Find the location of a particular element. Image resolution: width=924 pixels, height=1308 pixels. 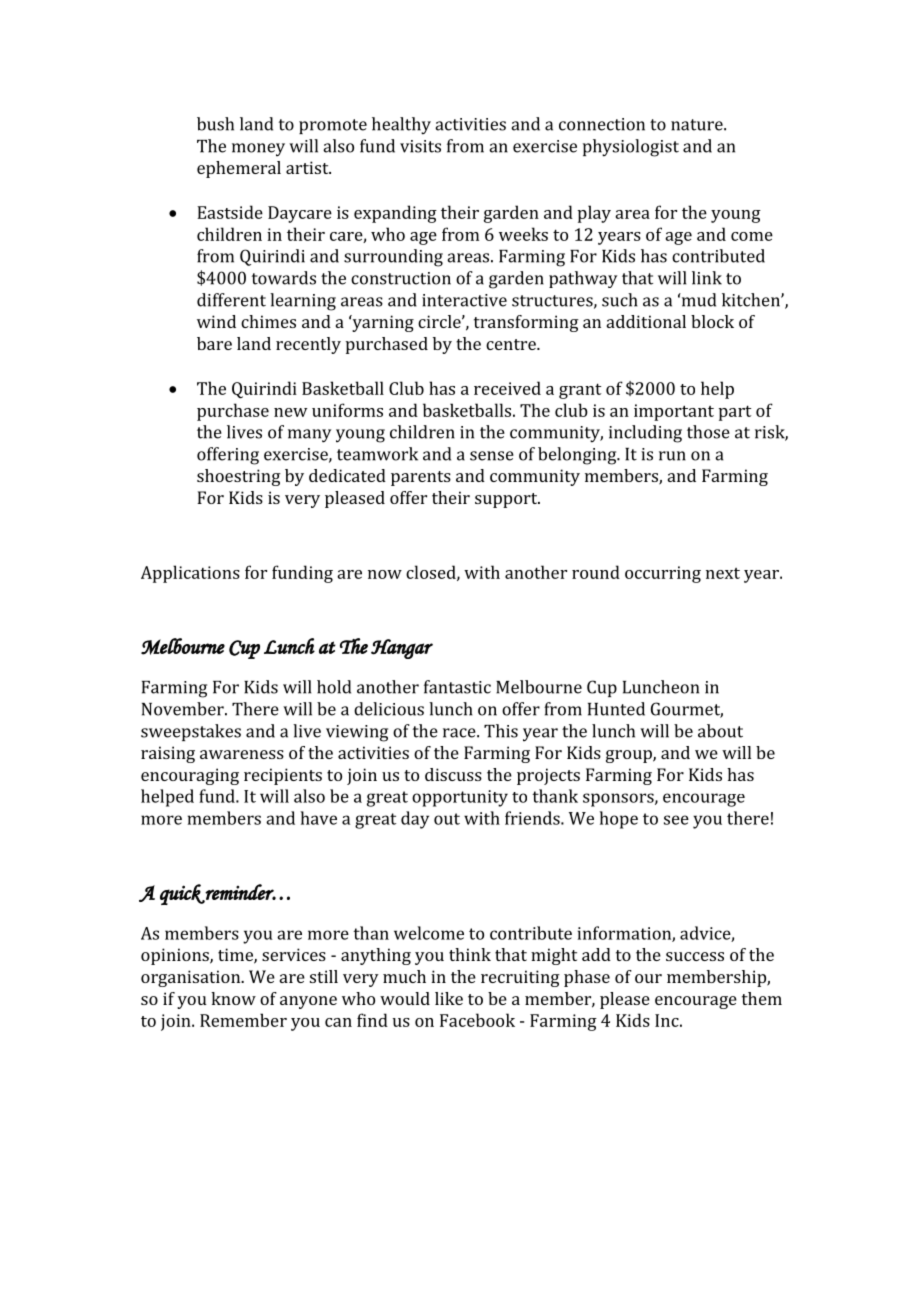

Applications is located at coordinates (190, 574).
